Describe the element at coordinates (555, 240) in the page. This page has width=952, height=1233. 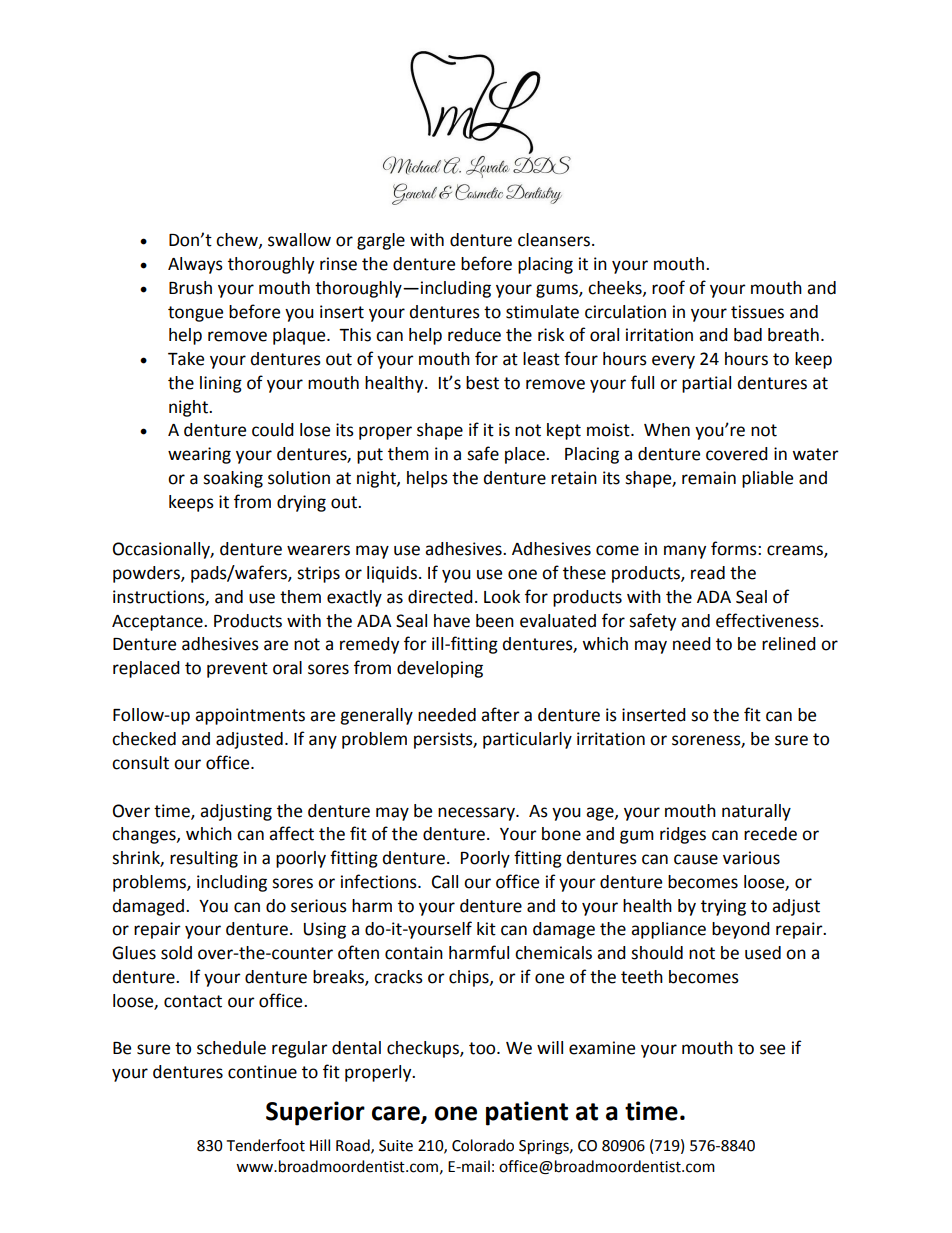
I see `cleansers` at that location.
